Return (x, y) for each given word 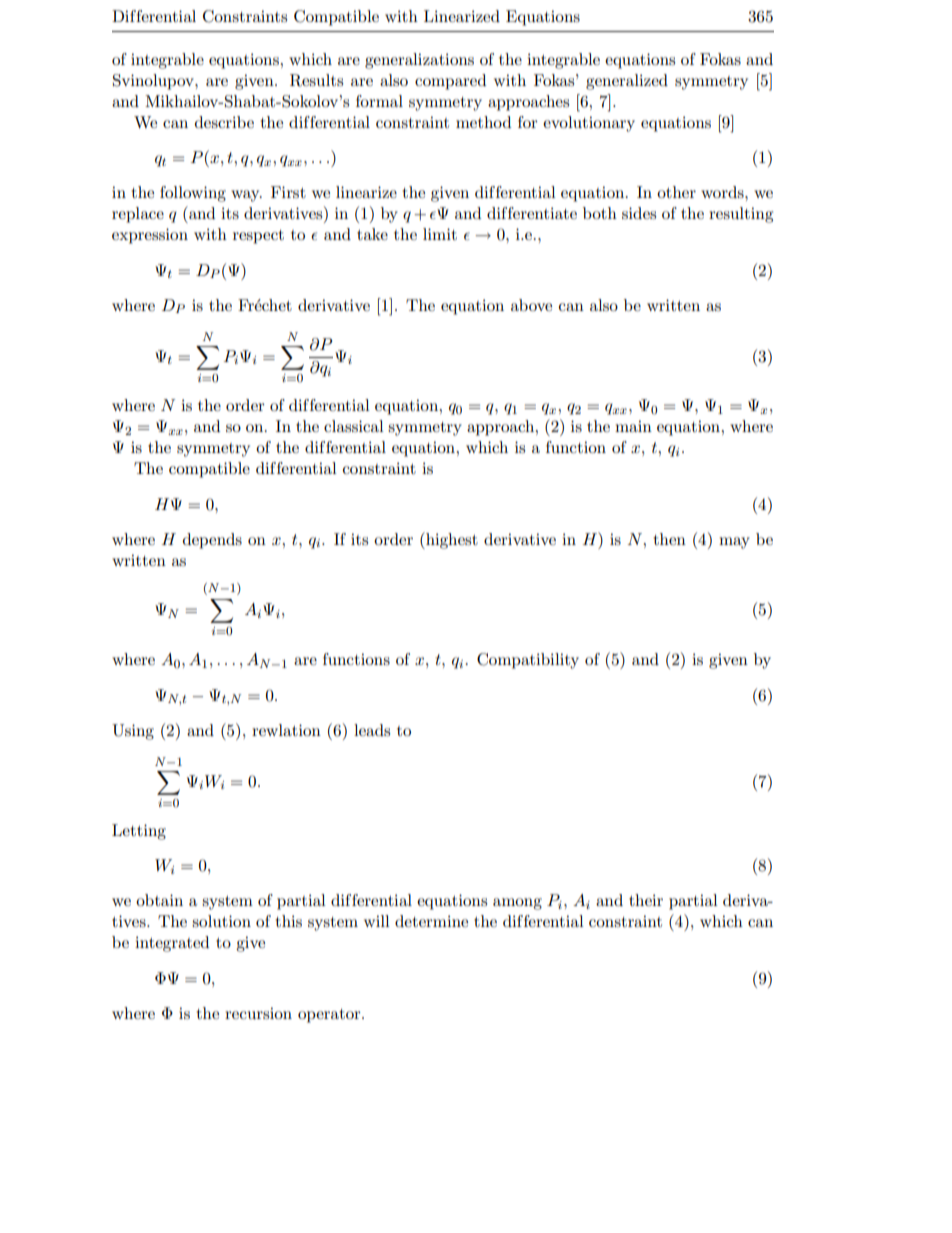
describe (224, 122)
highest (451, 540)
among (517, 904)
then (669, 539)
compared (450, 82)
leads (372, 730)
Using (133, 732)
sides (639, 213)
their (646, 900)
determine (431, 921)
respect (258, 237)
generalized (627, 82)
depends (212, 541)
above (531, 305)
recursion (258, 1013)
